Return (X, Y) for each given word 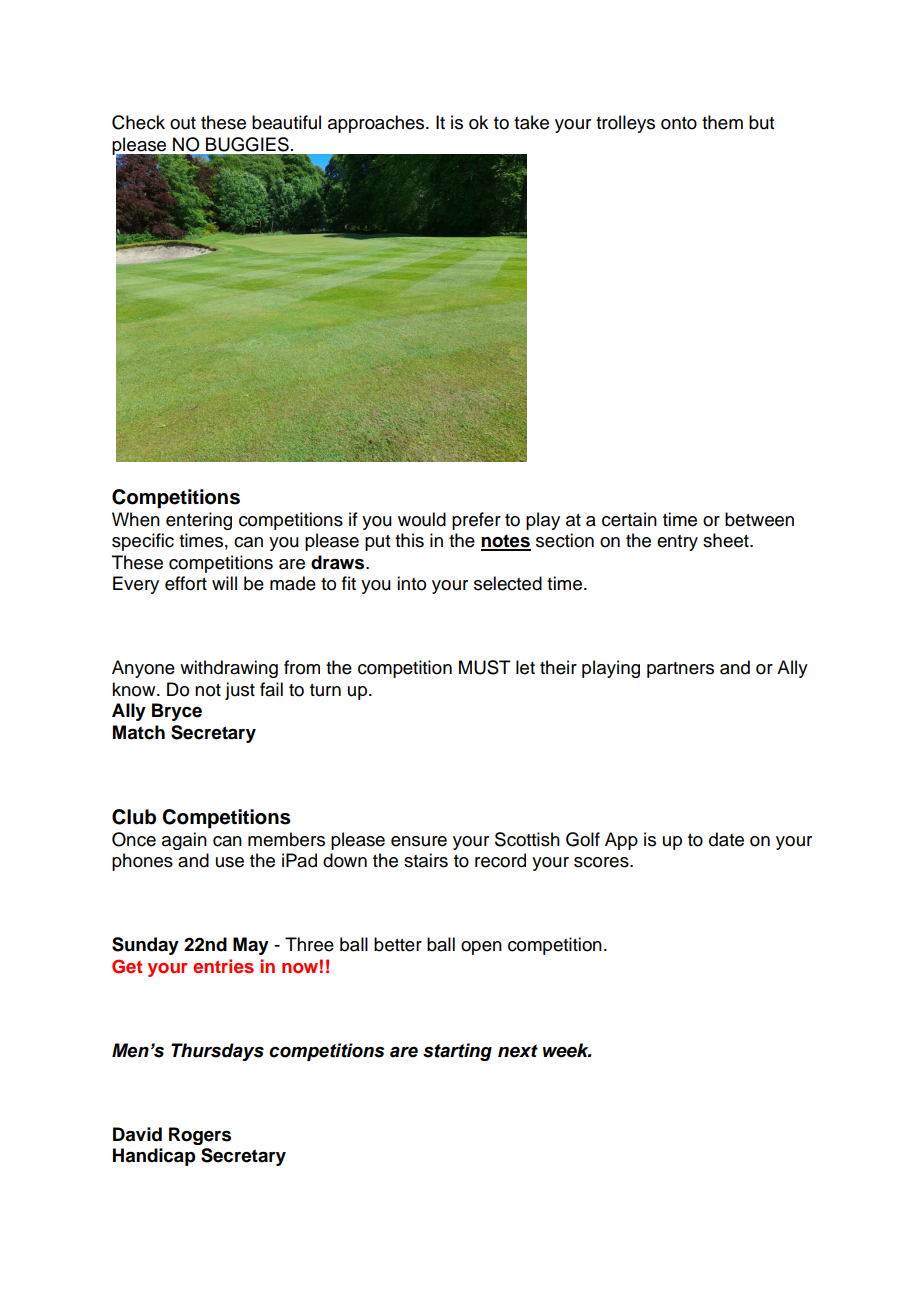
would (422, 519)
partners (680, 670)
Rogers (200, 1136)
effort (186, 583)
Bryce (177, 712)
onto (679, 123)
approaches (377, 124)
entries (223, 966)
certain (629, 519)
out (183, 123)
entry (677, 543)
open (481, 948)
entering (199, 521)
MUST (485, 667)
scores (602, 862)
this (409, 540)
